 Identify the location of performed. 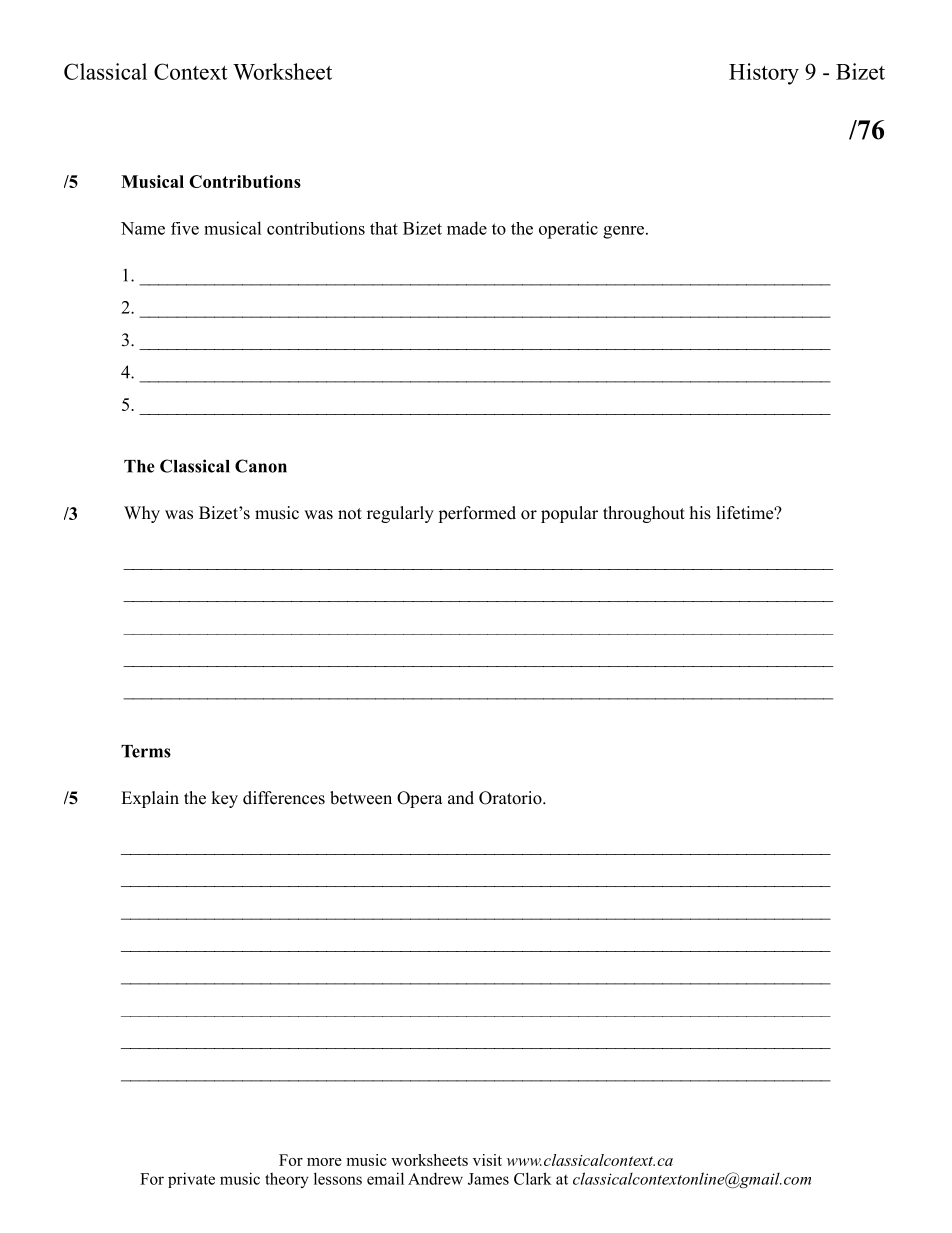
(477, 514).
